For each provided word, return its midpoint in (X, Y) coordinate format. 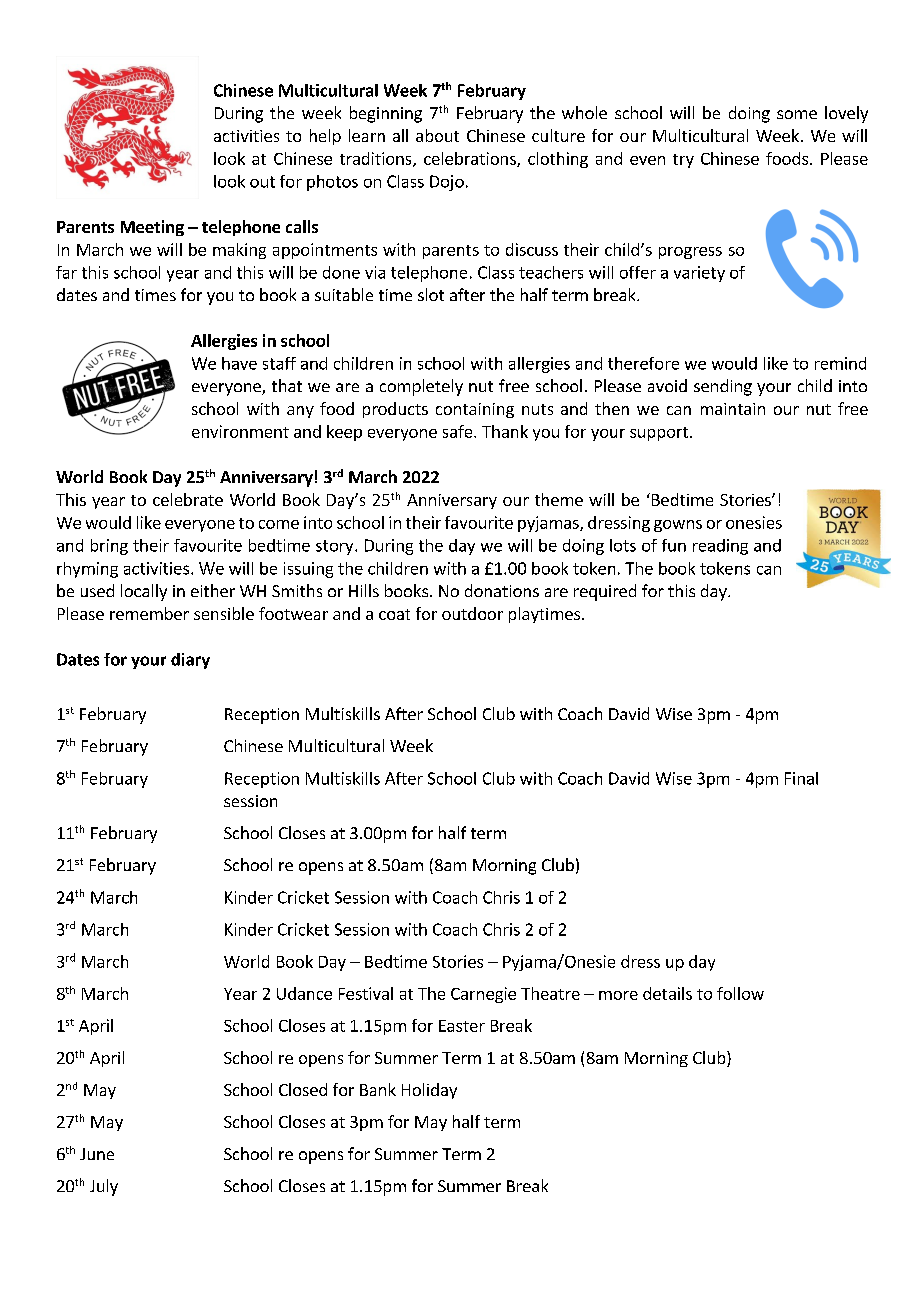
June (97, 1154)
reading (720, 547)
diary (190, 661)
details (667, 993)
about (437, 135)
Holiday (429, 1091)
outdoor (472, 613)
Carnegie (483, 995)
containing (475, 410)
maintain (733, 409)
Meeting (152, 228)
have (239, 363)
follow (740, 993)
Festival (366, 993)
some (797, 114)
